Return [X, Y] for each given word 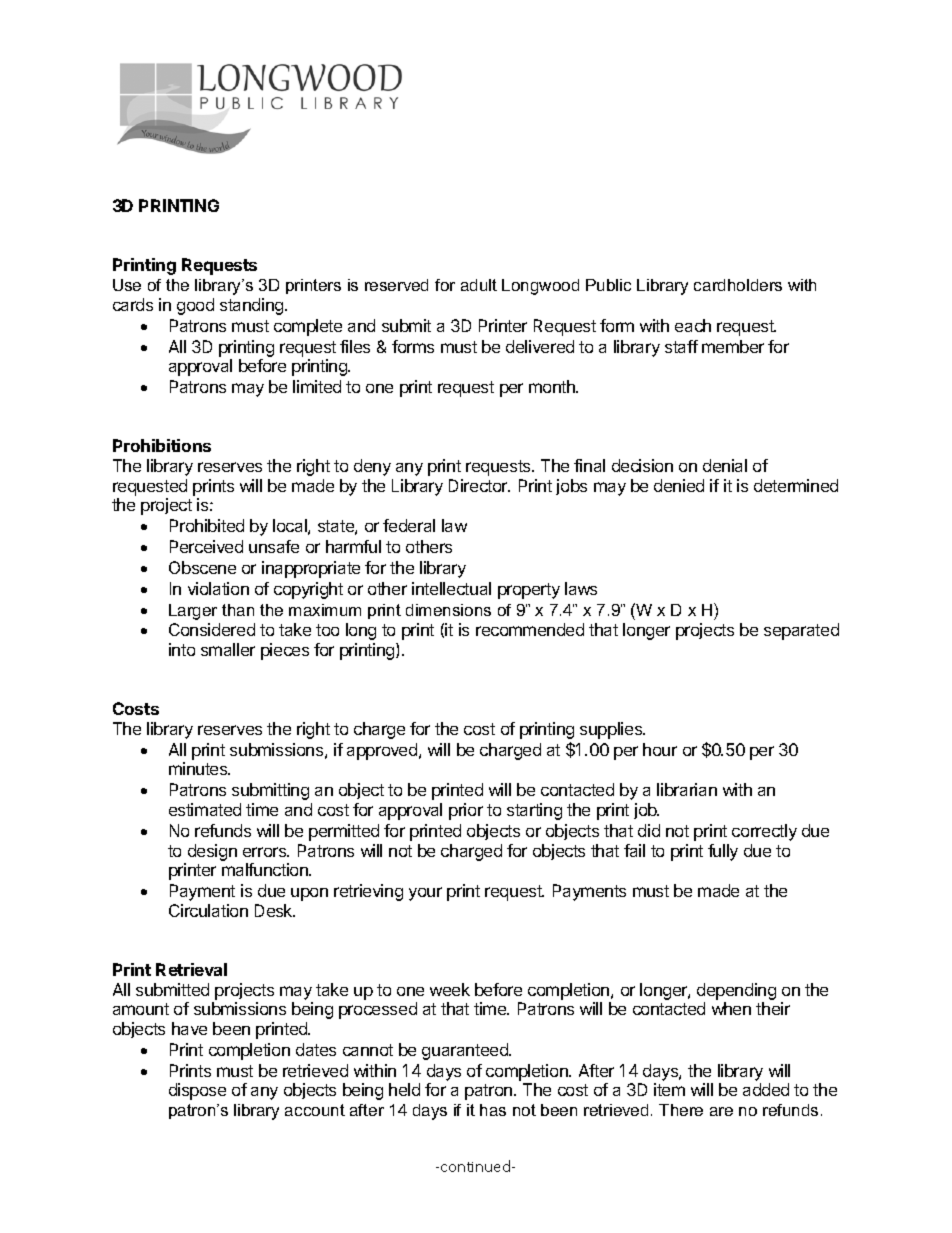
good [195, 306]
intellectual [451, 588]
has [493, 1110]
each [693, 325]
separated [801, 631]
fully [723, 852]
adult [479, 285]
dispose [197, 1091]
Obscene [202, 567]
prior [466, 811]
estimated [205, 809]
